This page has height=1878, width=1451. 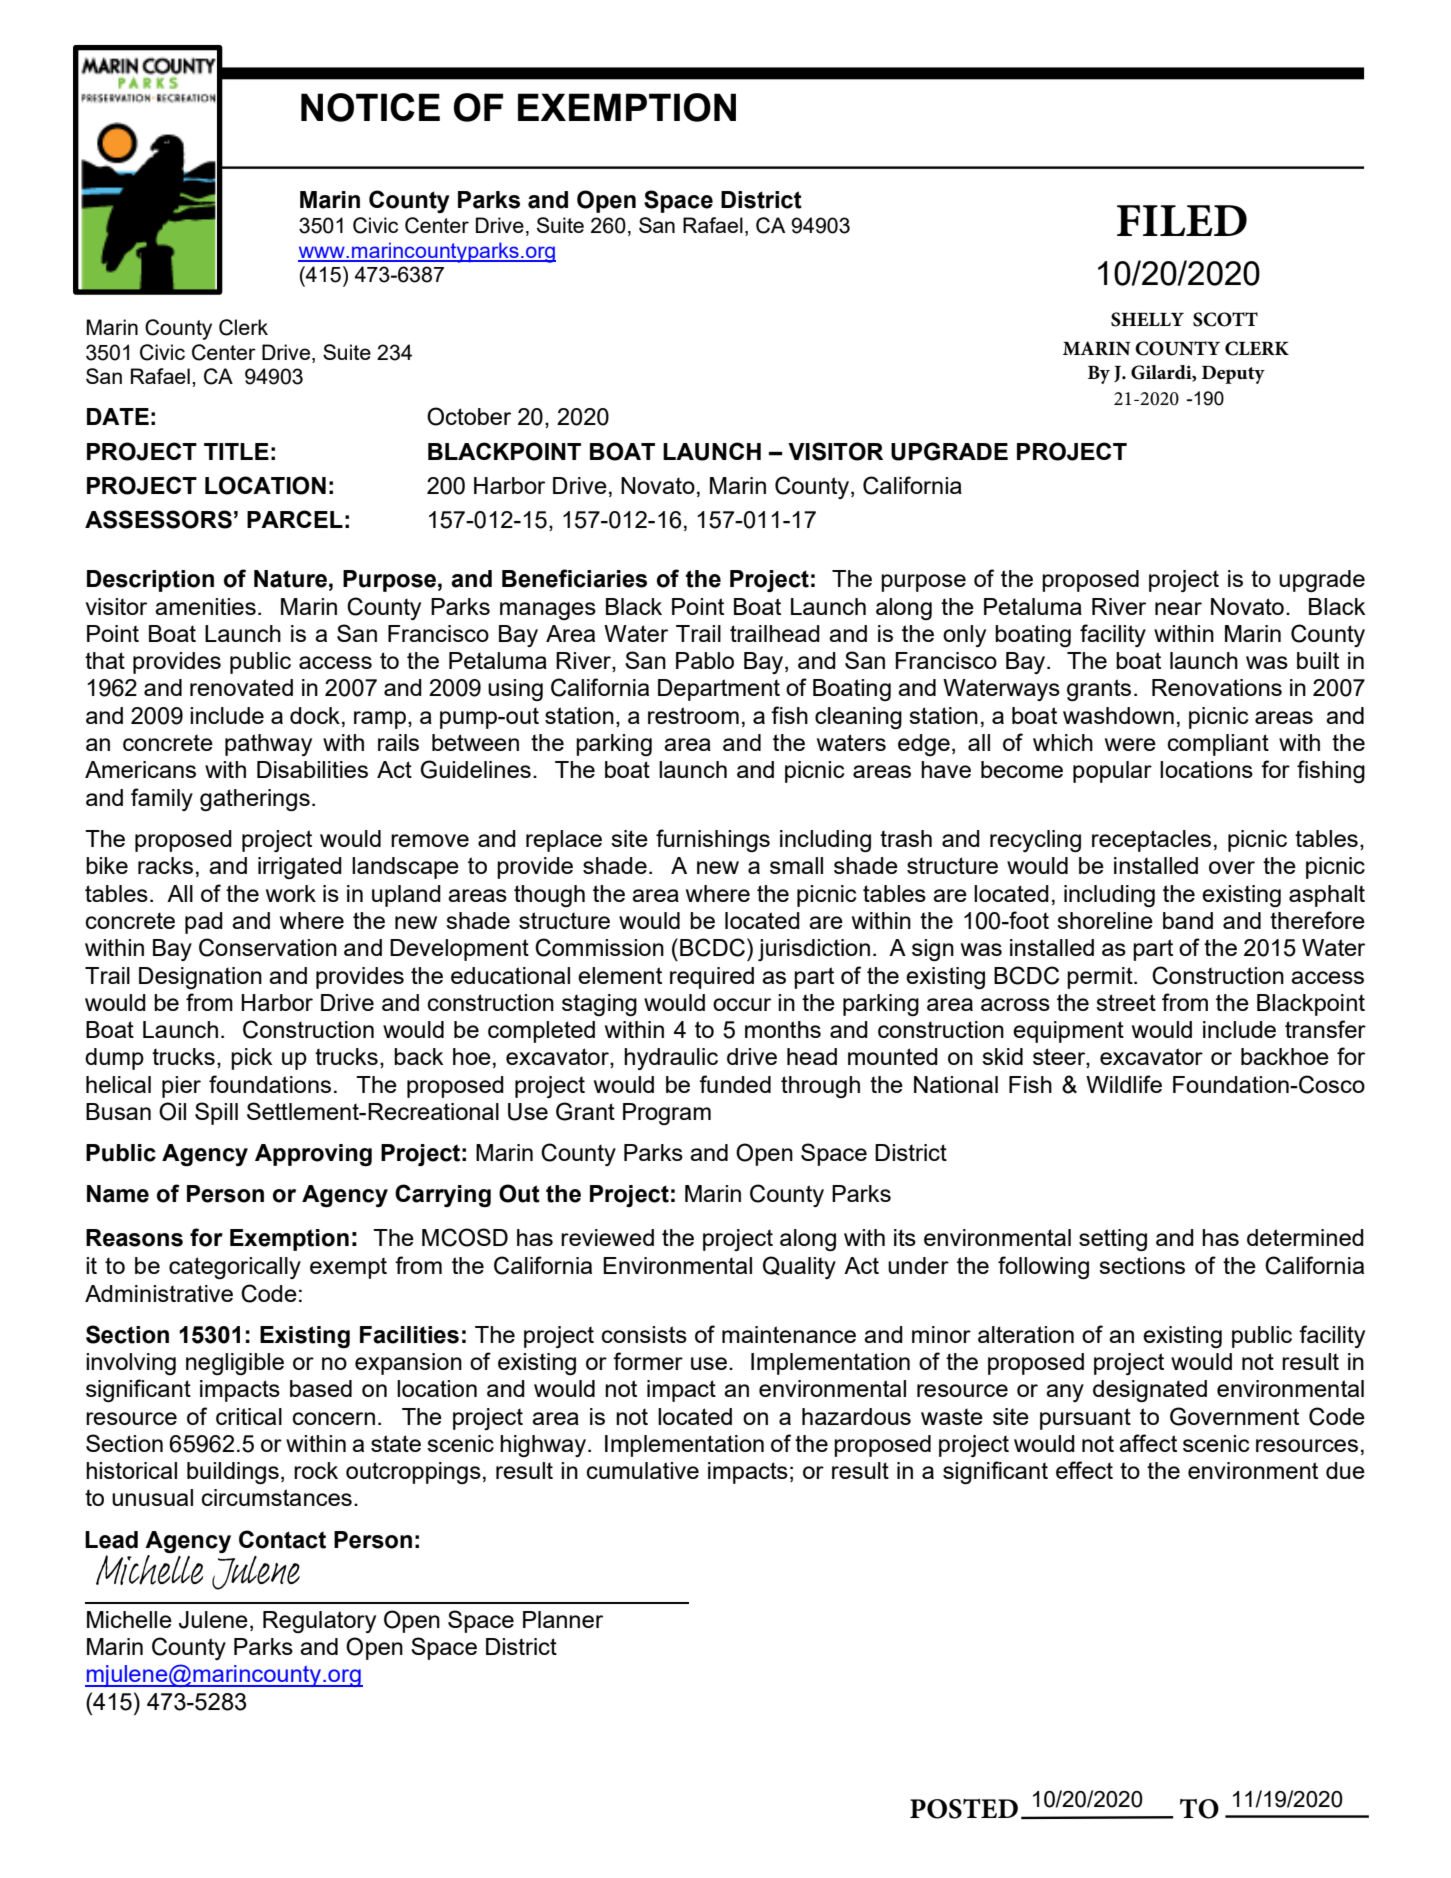 I want to click on Planner, so click(x=563, y=1619).
